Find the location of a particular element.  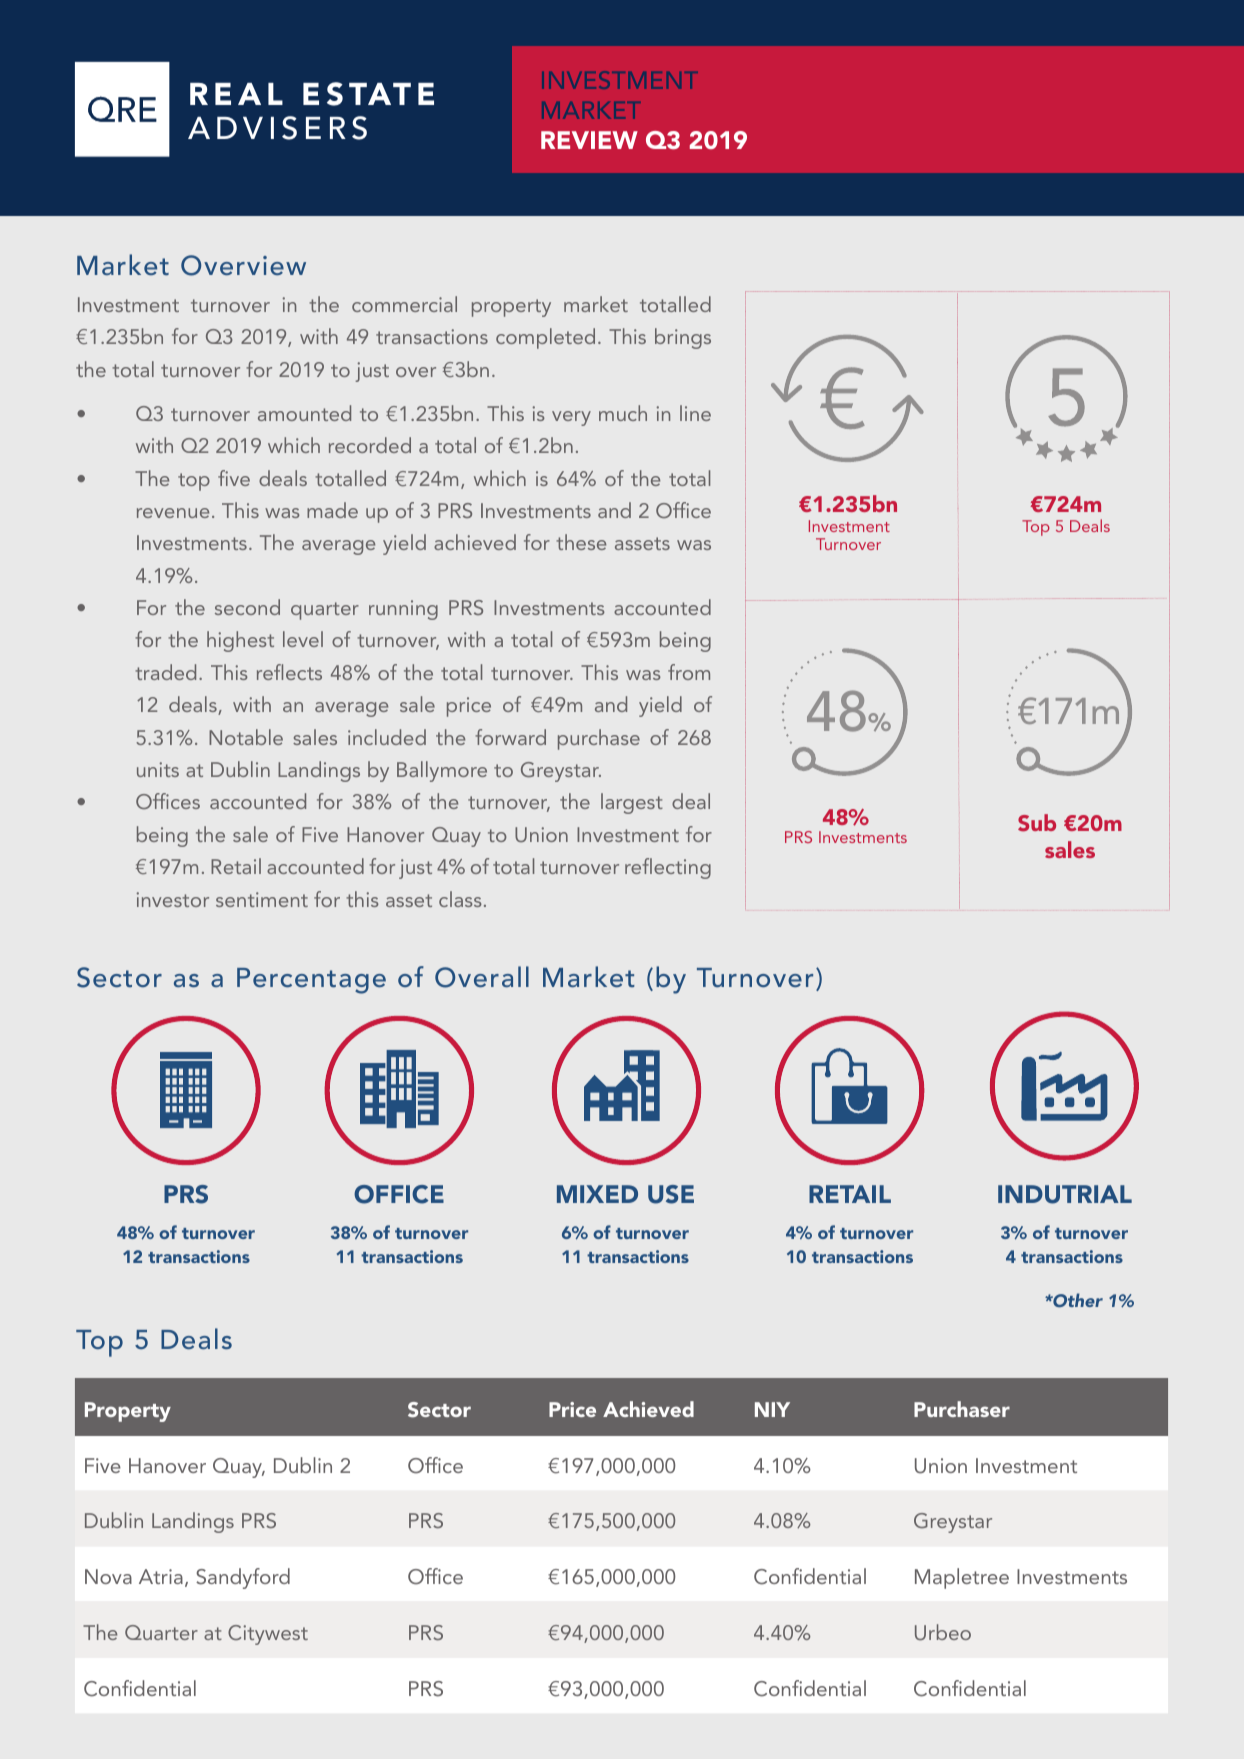

Atria is located at coordinates (161, 1576).
